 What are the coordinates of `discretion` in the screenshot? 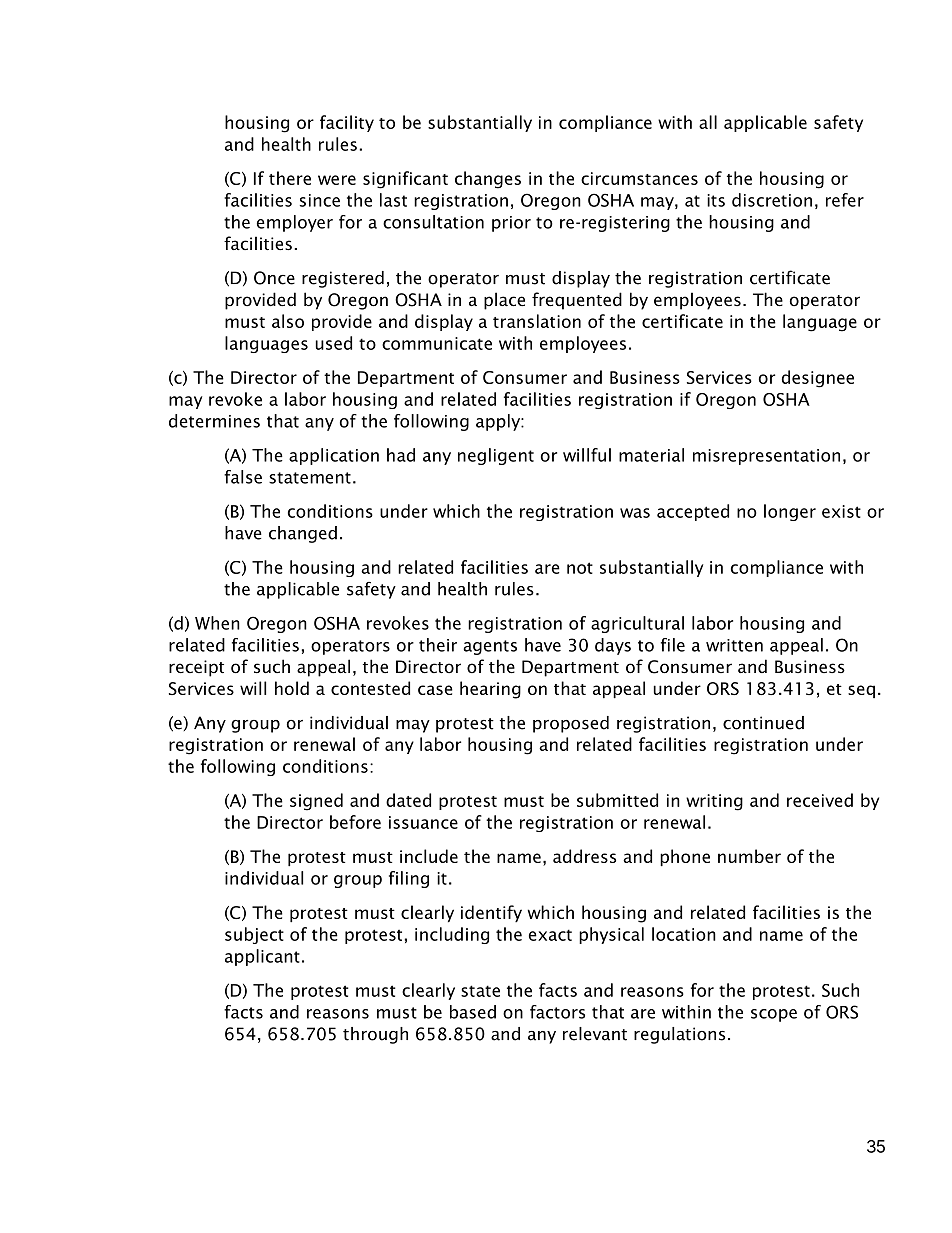 It's located at (772, 200).
